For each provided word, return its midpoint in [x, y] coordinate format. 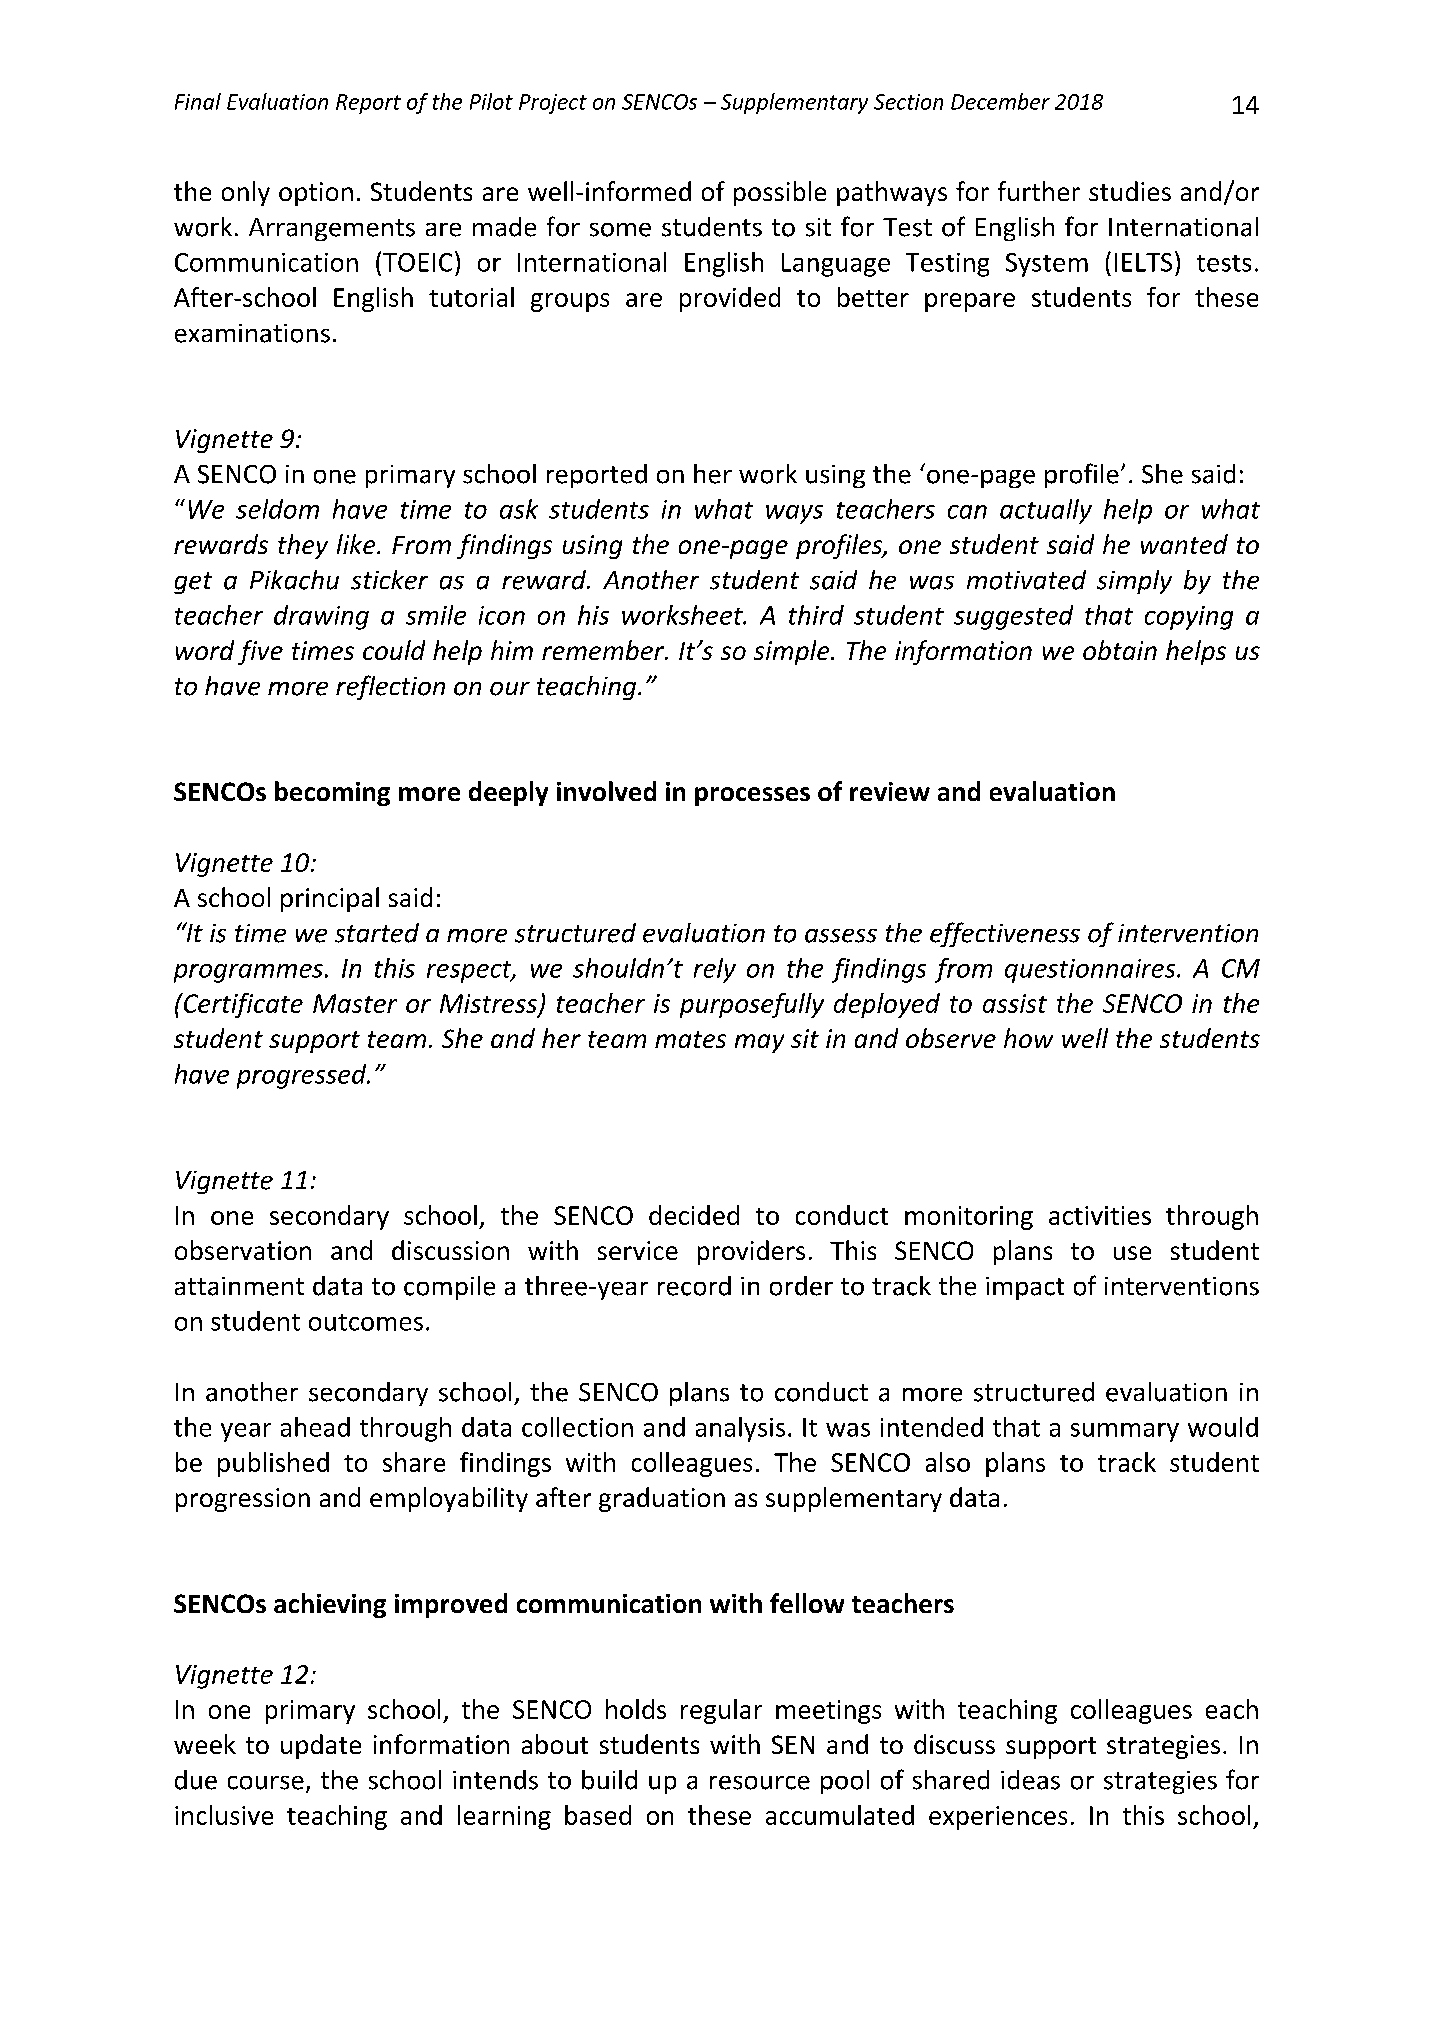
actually [1046, 511]
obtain [1120, 650]
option [316, 194]
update [321, 1746]
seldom [277, 509]
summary [1125, 1432]
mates [690, 1039]
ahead [315, 1427]
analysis [740, 1429]
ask [519, 509]
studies [1130, 191]
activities [1100, 1215]
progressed [303, 1076]
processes [752, 796]
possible [780, 193]
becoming [332, 793]
